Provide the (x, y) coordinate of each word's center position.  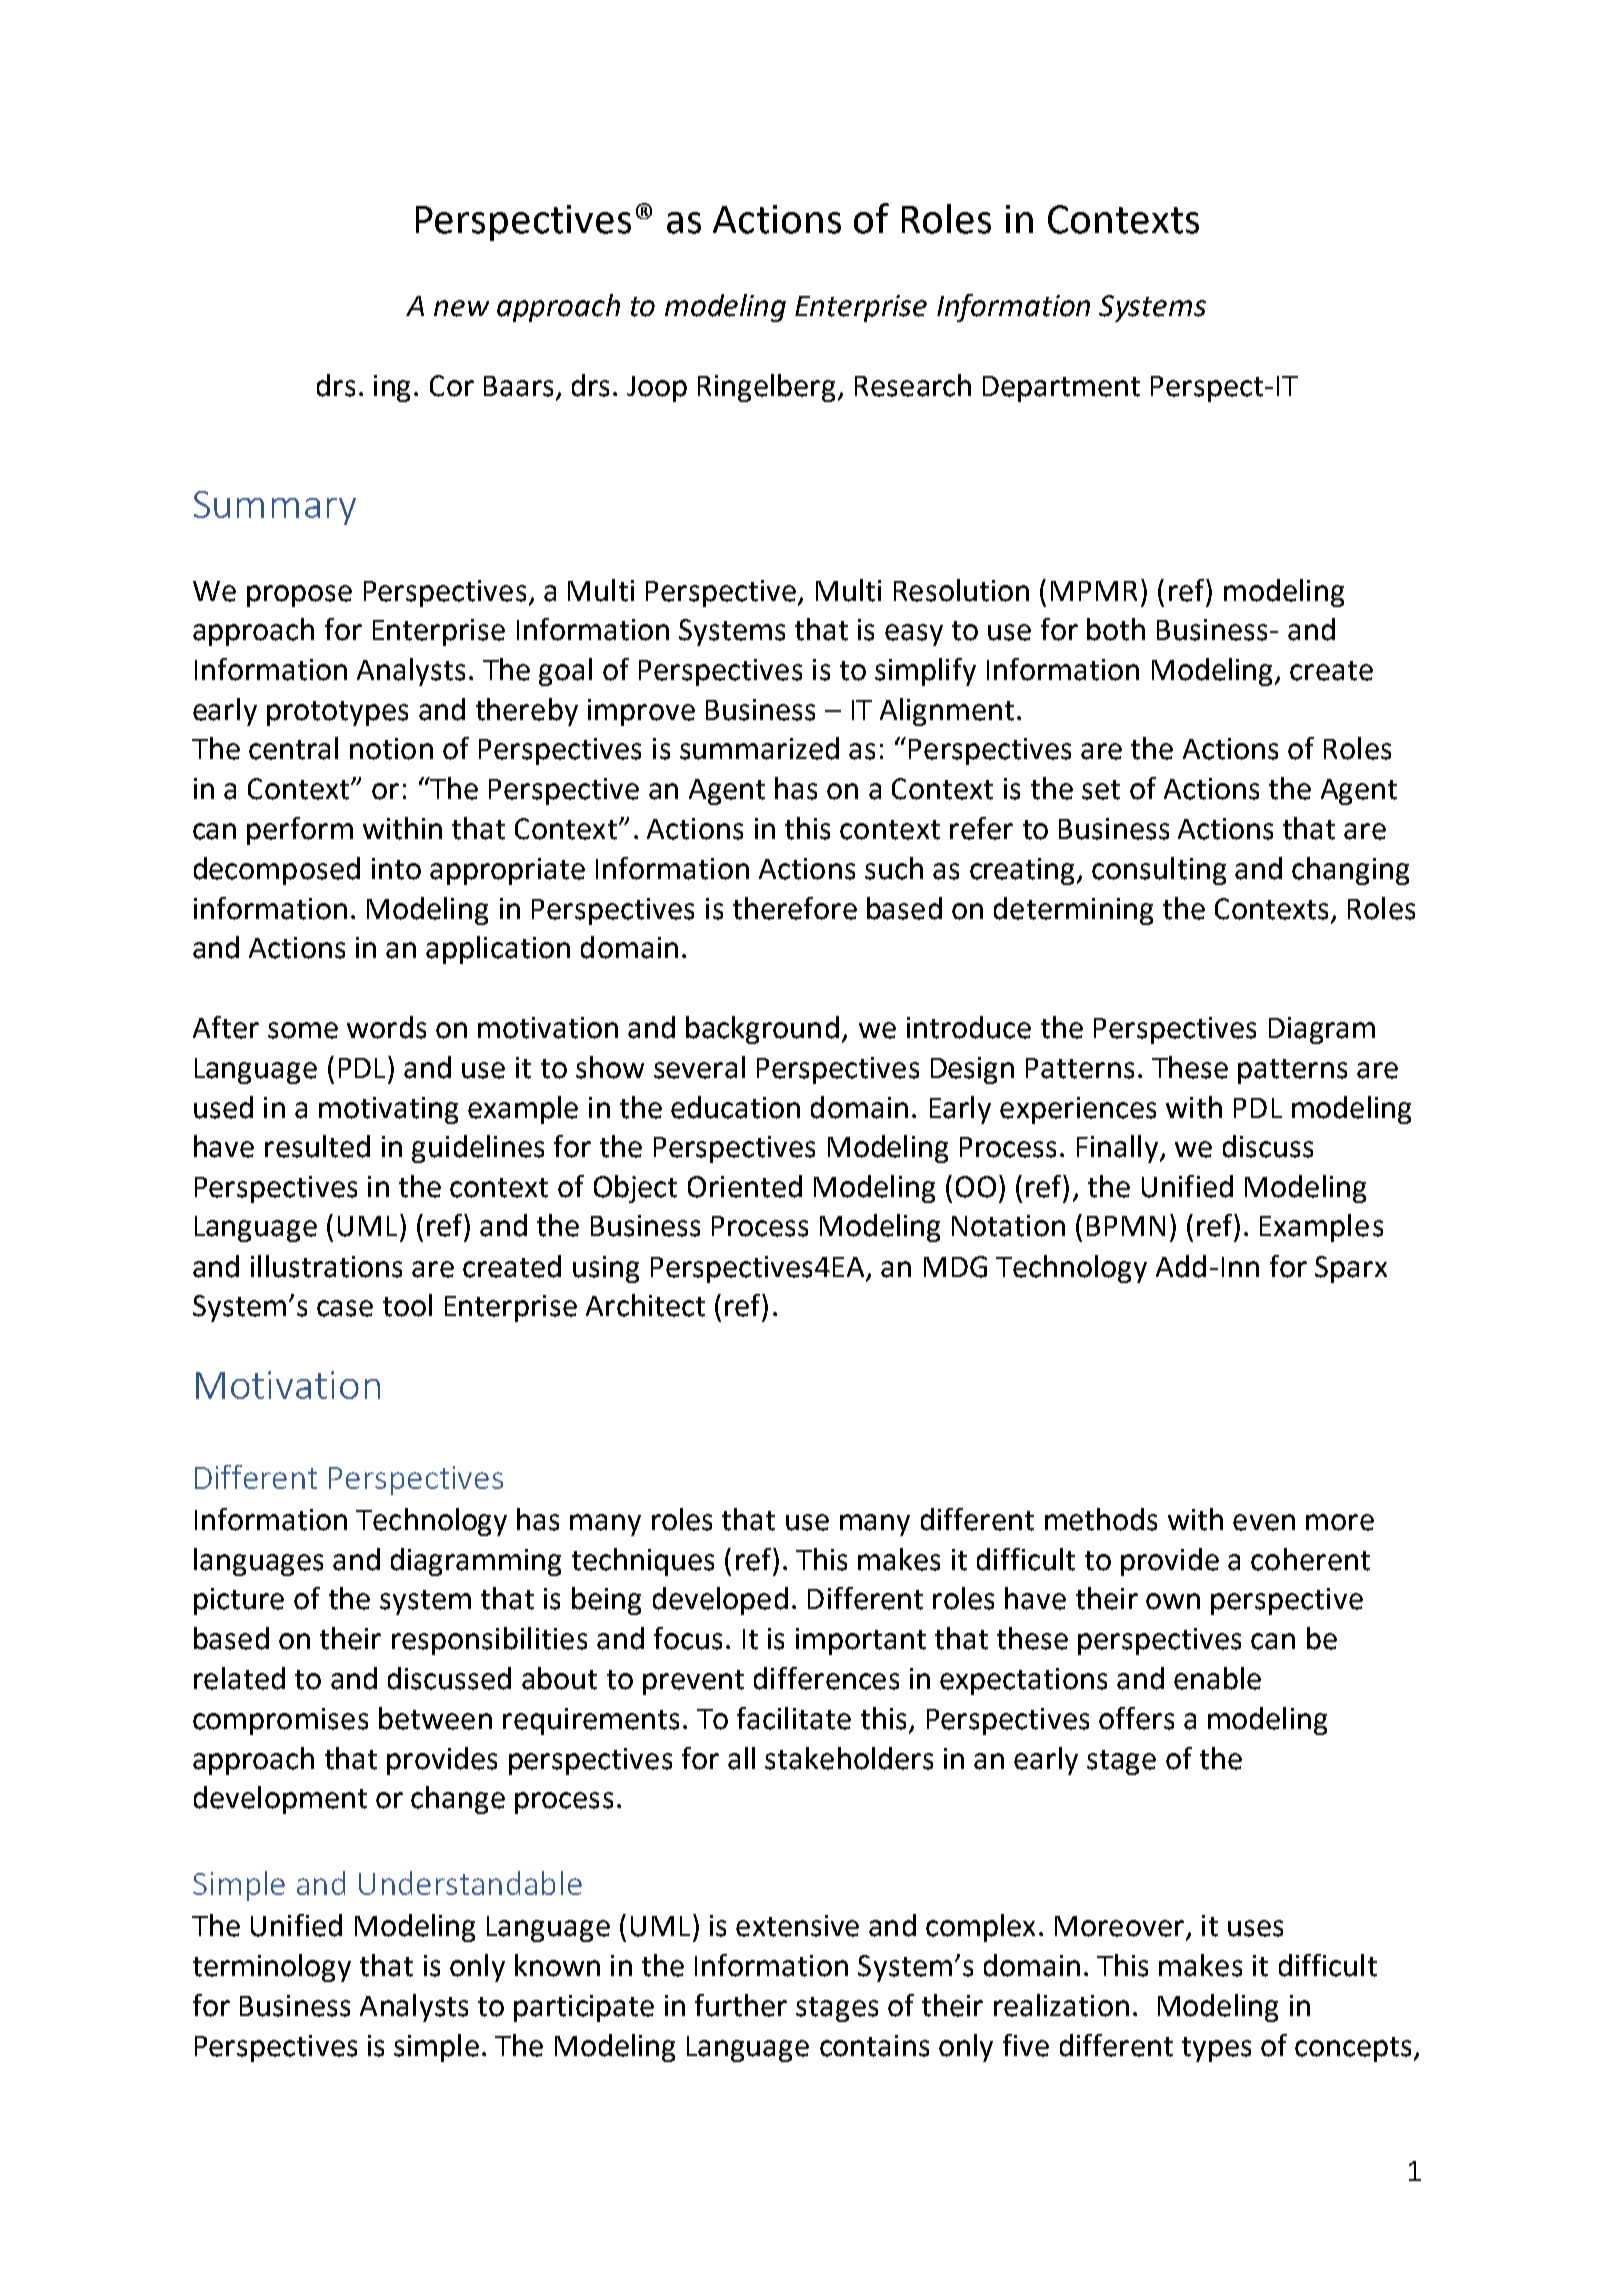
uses (1255, 1928)
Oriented (745, 1186)
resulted (317, 1146)
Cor (452, 386)
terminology (272, 1968)
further (741, 2005)
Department (1061, 389)
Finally (1119, 1149)
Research (913, 385)
